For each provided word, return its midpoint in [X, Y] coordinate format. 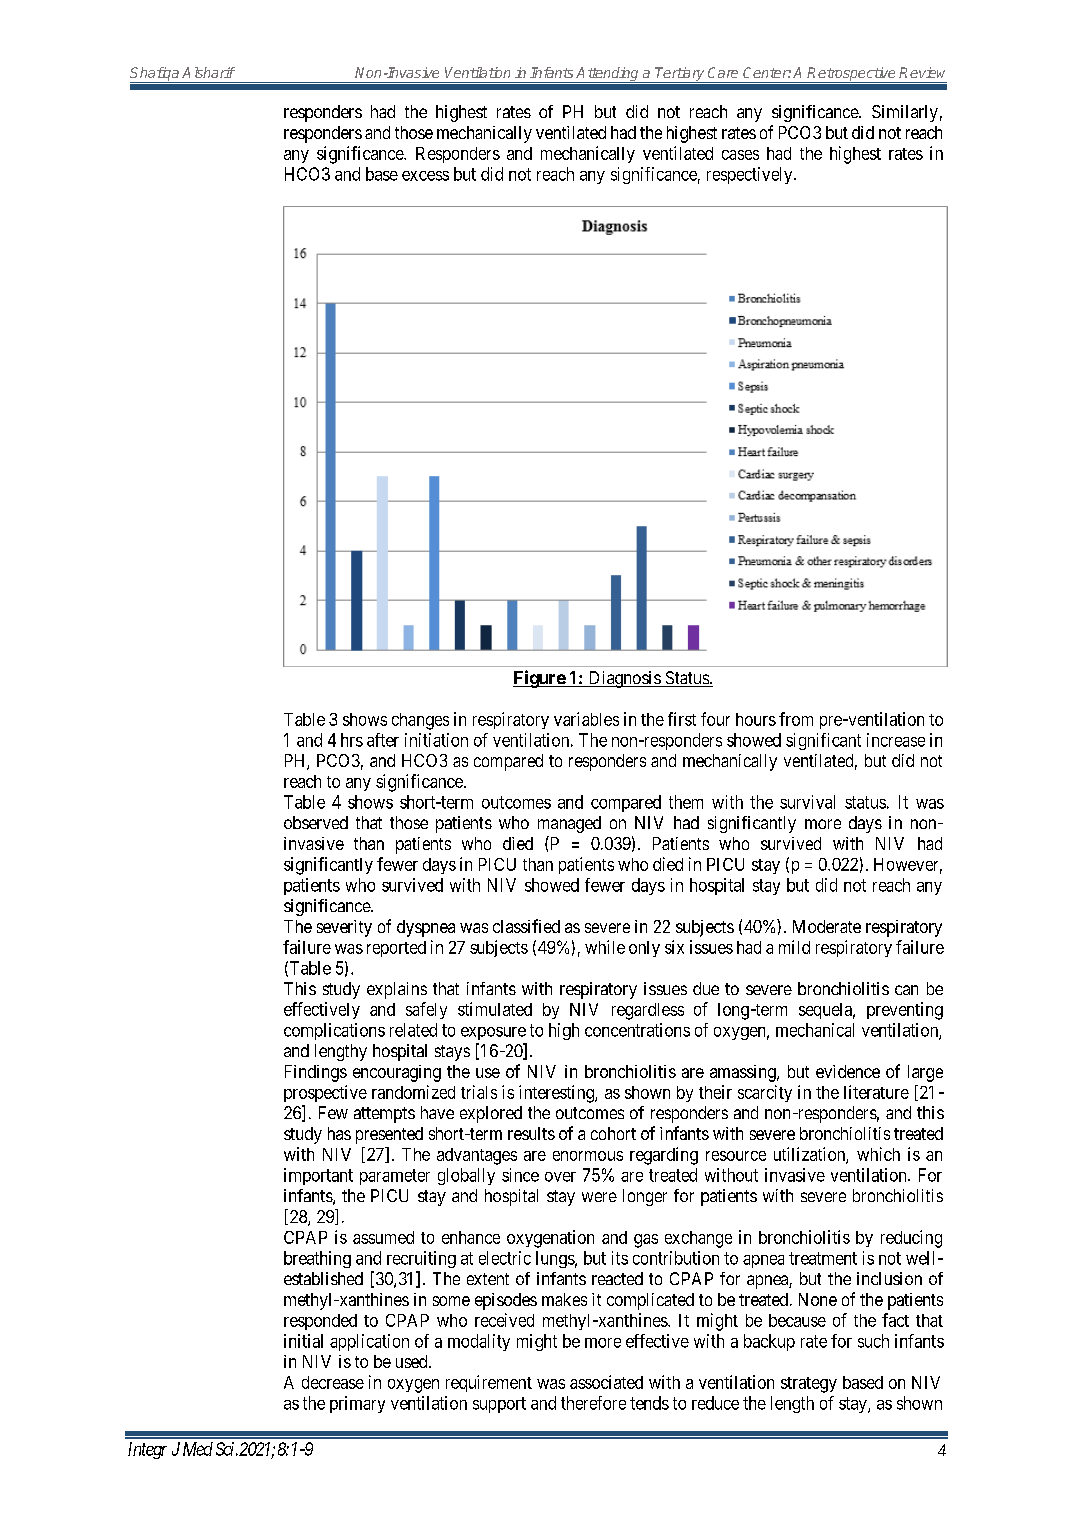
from [796, 719]
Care [723, 72]
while [605, 947]
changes [420, 721]
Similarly [905, 113]
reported [396, 949]
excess [425, 176]
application [369, 1342]
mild [794, 947]
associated [606, 1382]
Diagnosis [624, 679]
